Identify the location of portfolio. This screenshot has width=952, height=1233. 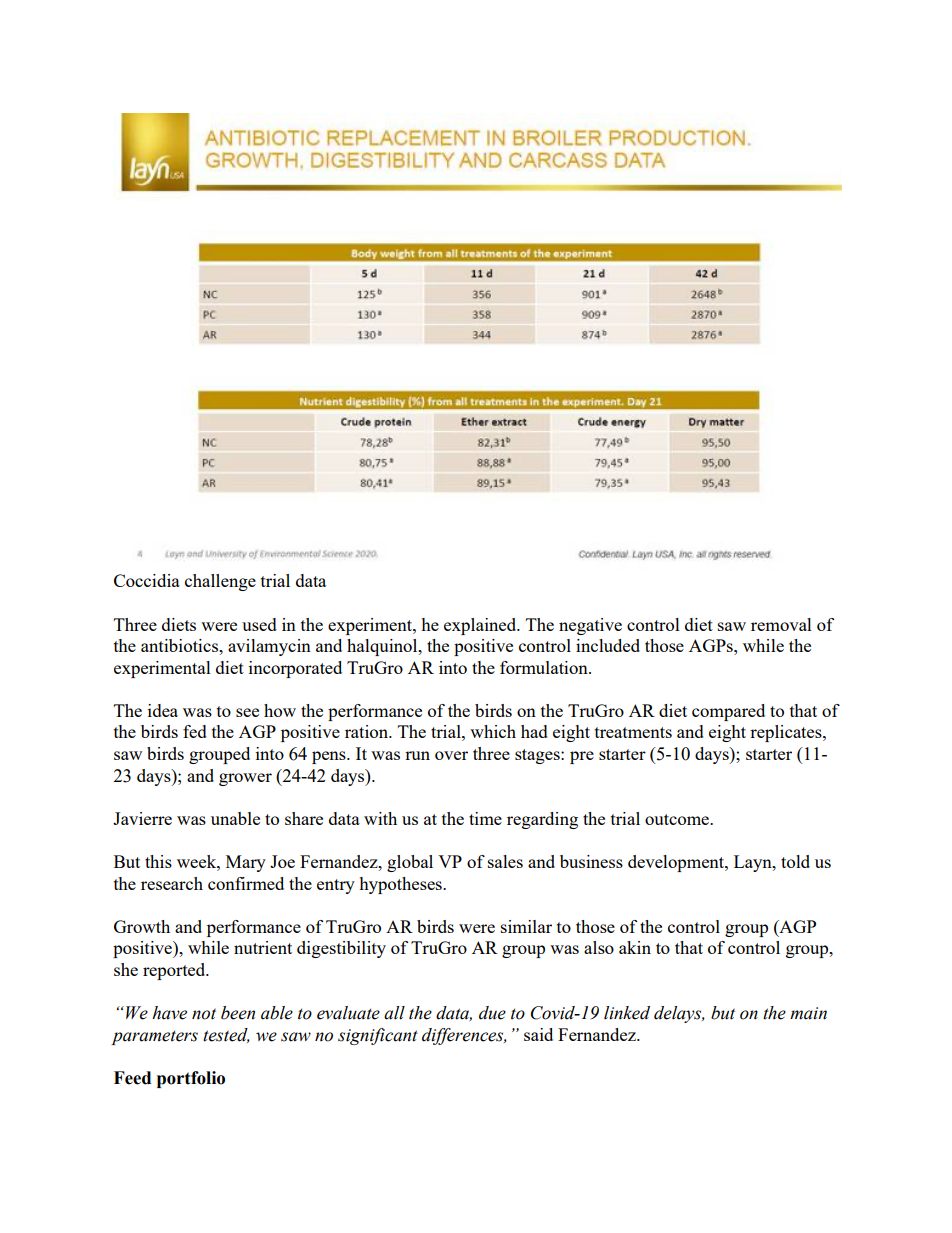
(191, 1079).
